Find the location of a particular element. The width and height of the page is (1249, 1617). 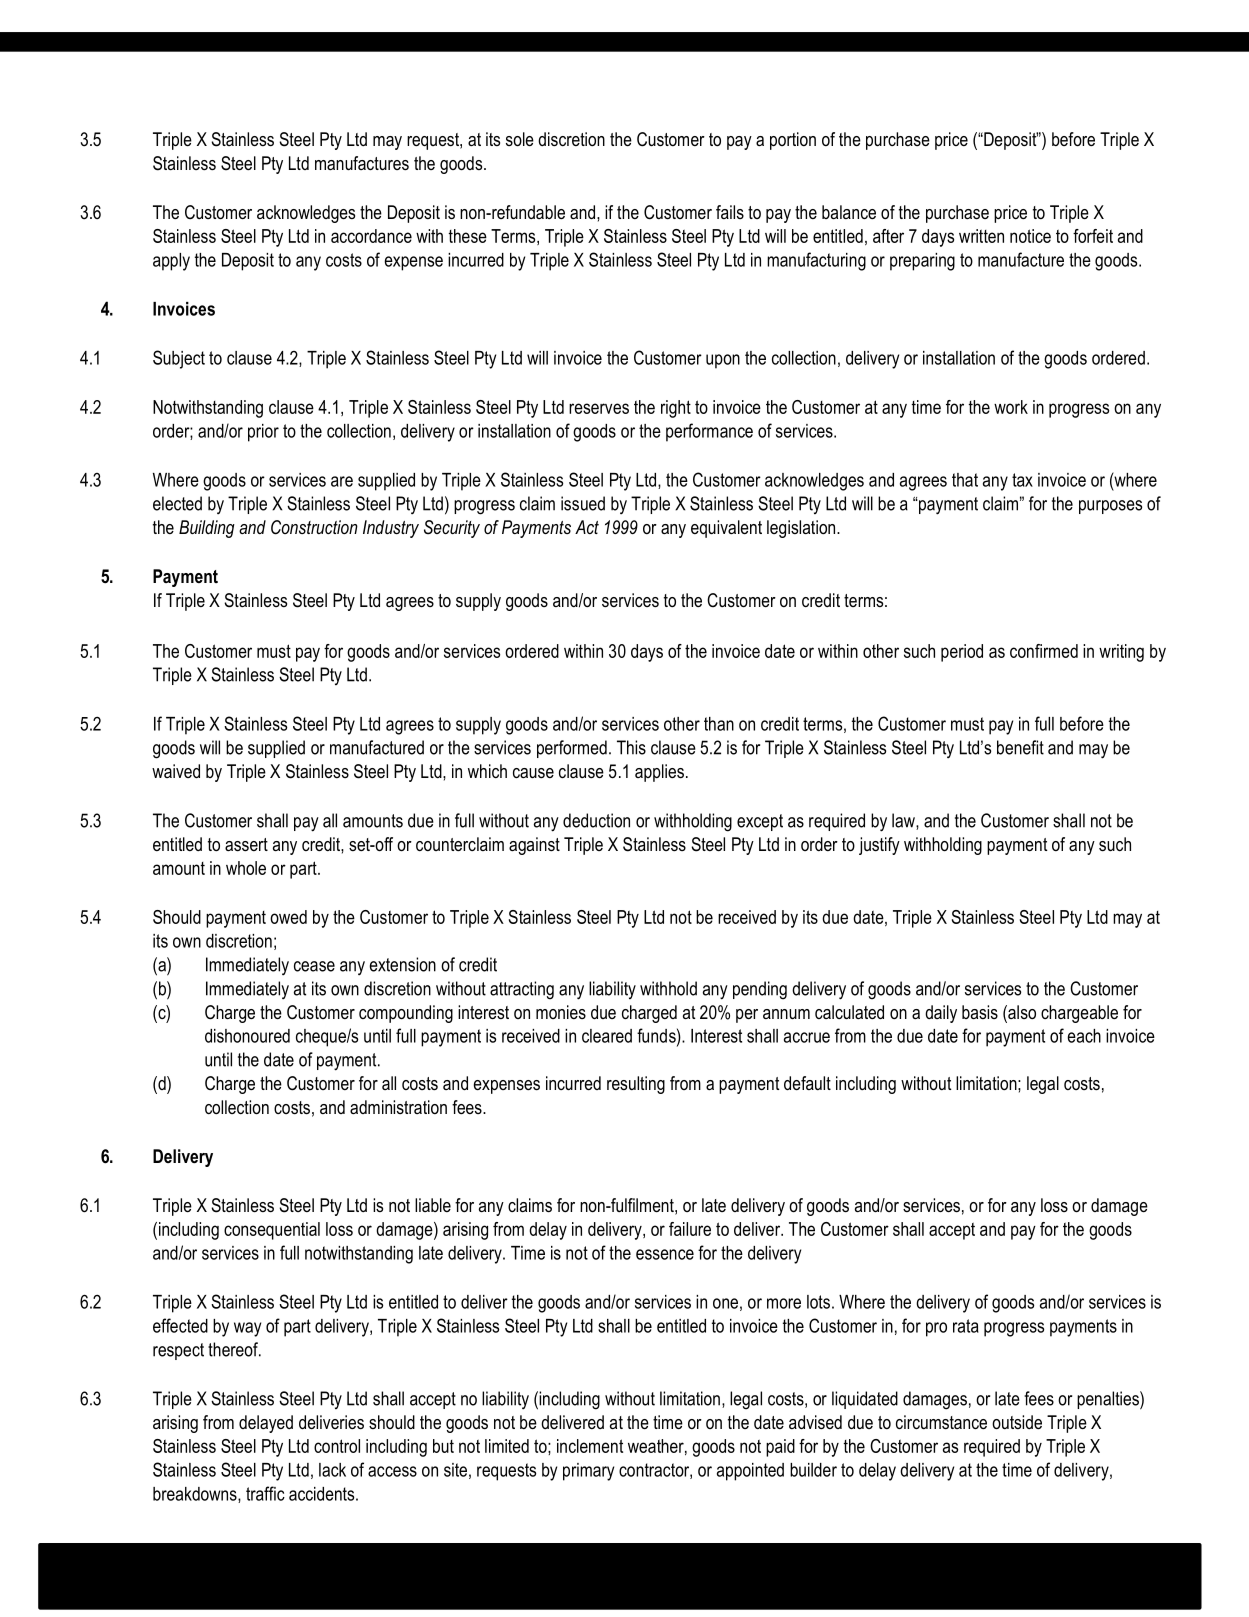

fails is located at coordinates (730, 212).
